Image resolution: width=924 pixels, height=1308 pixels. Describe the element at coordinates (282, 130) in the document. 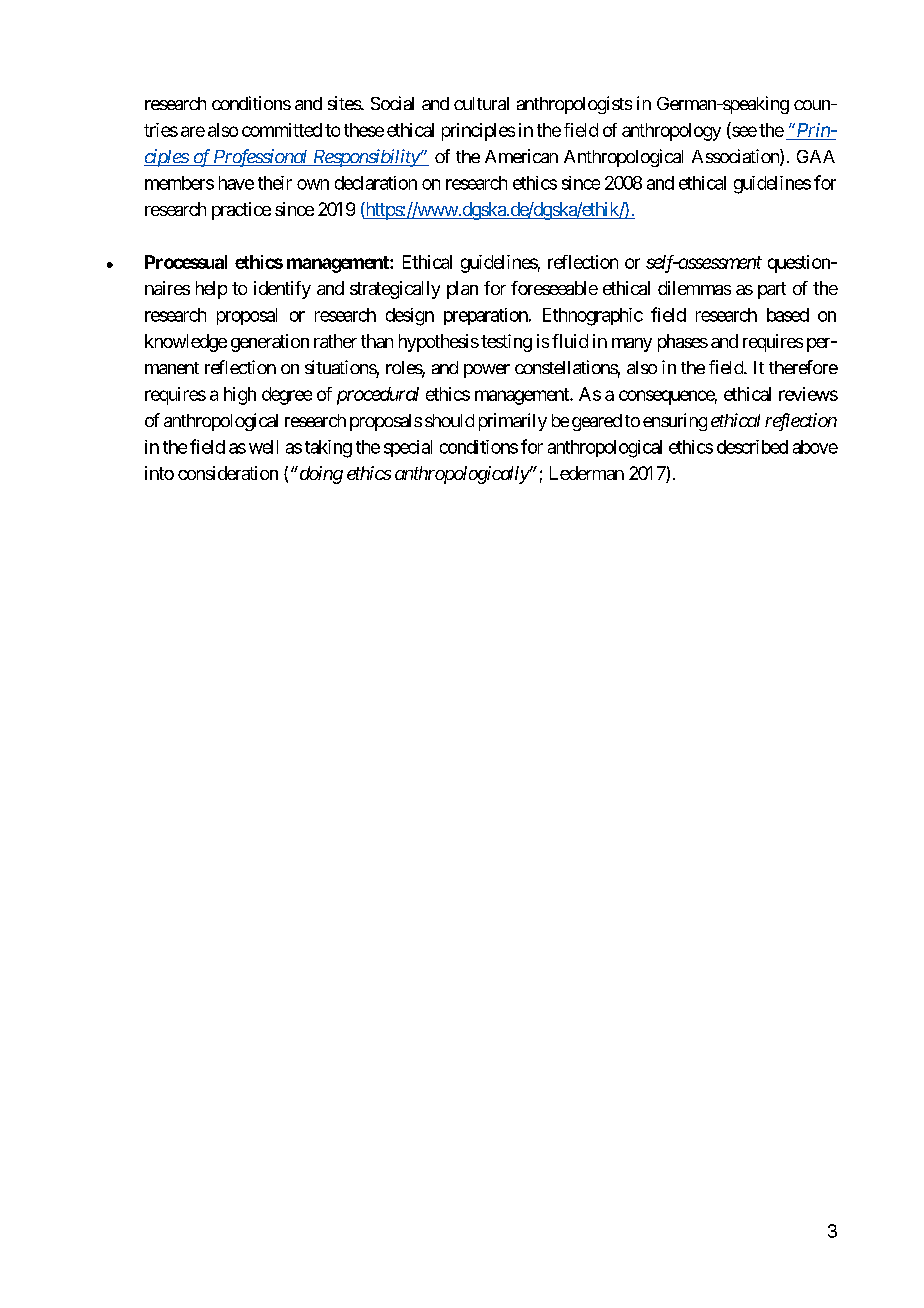

I see `committed` at that location.
